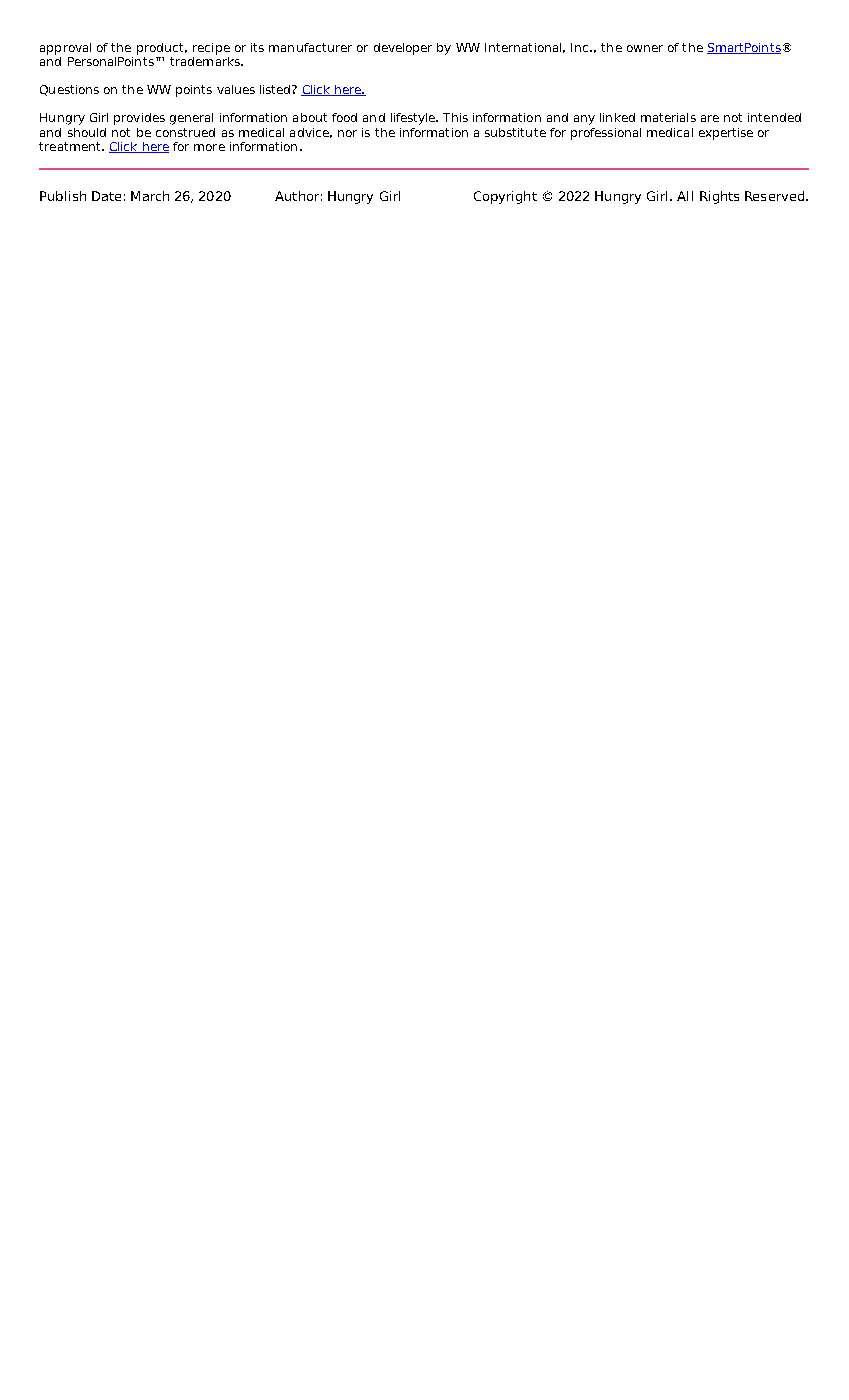 The width and height of the image is (849, 1400). I want to click on developer, so click(403, 49).
